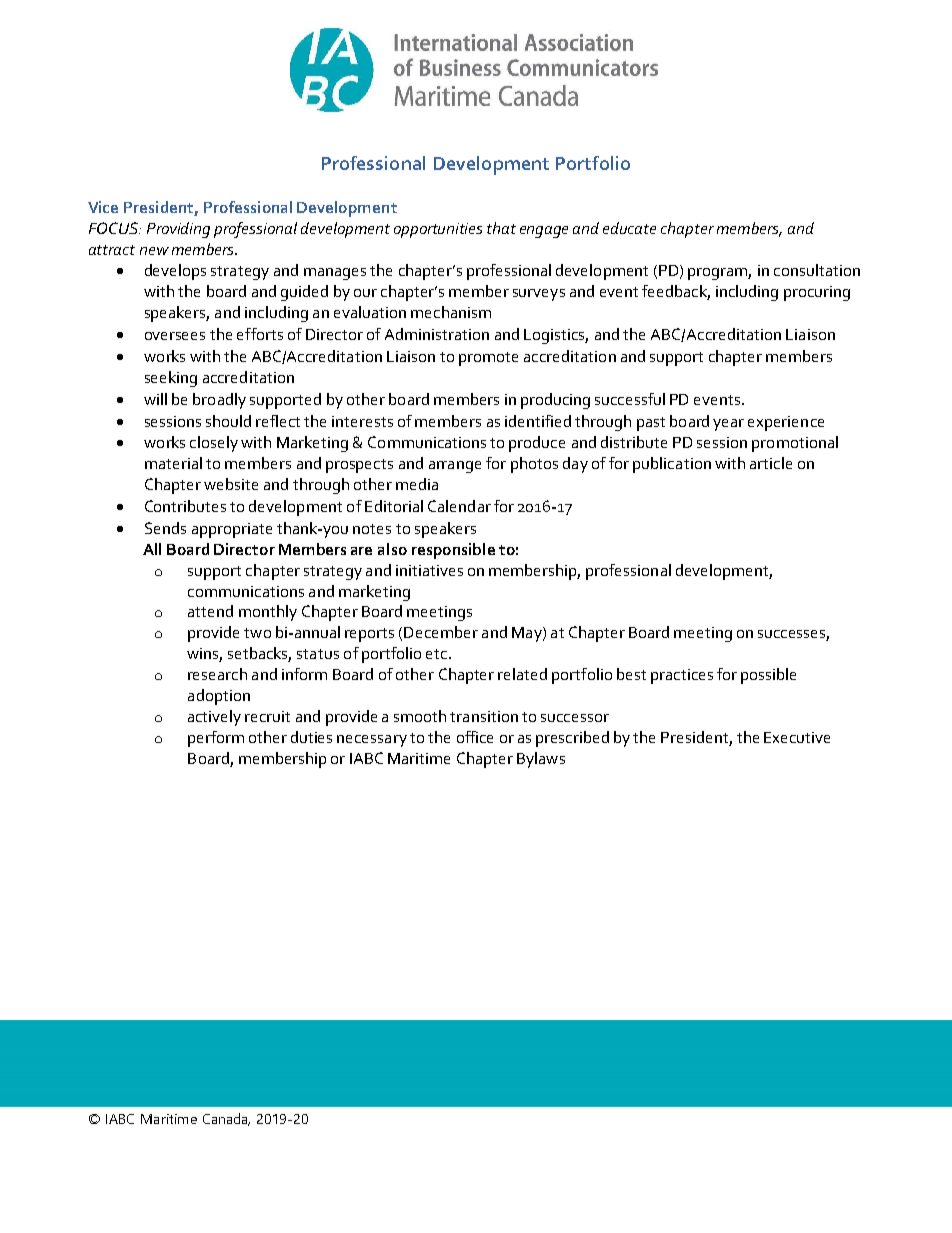 Image resolution: width=952 pixels, height=1233 pixels. Describe the element at coordinates (488, 359) in the image. I see `promote` at that location.
